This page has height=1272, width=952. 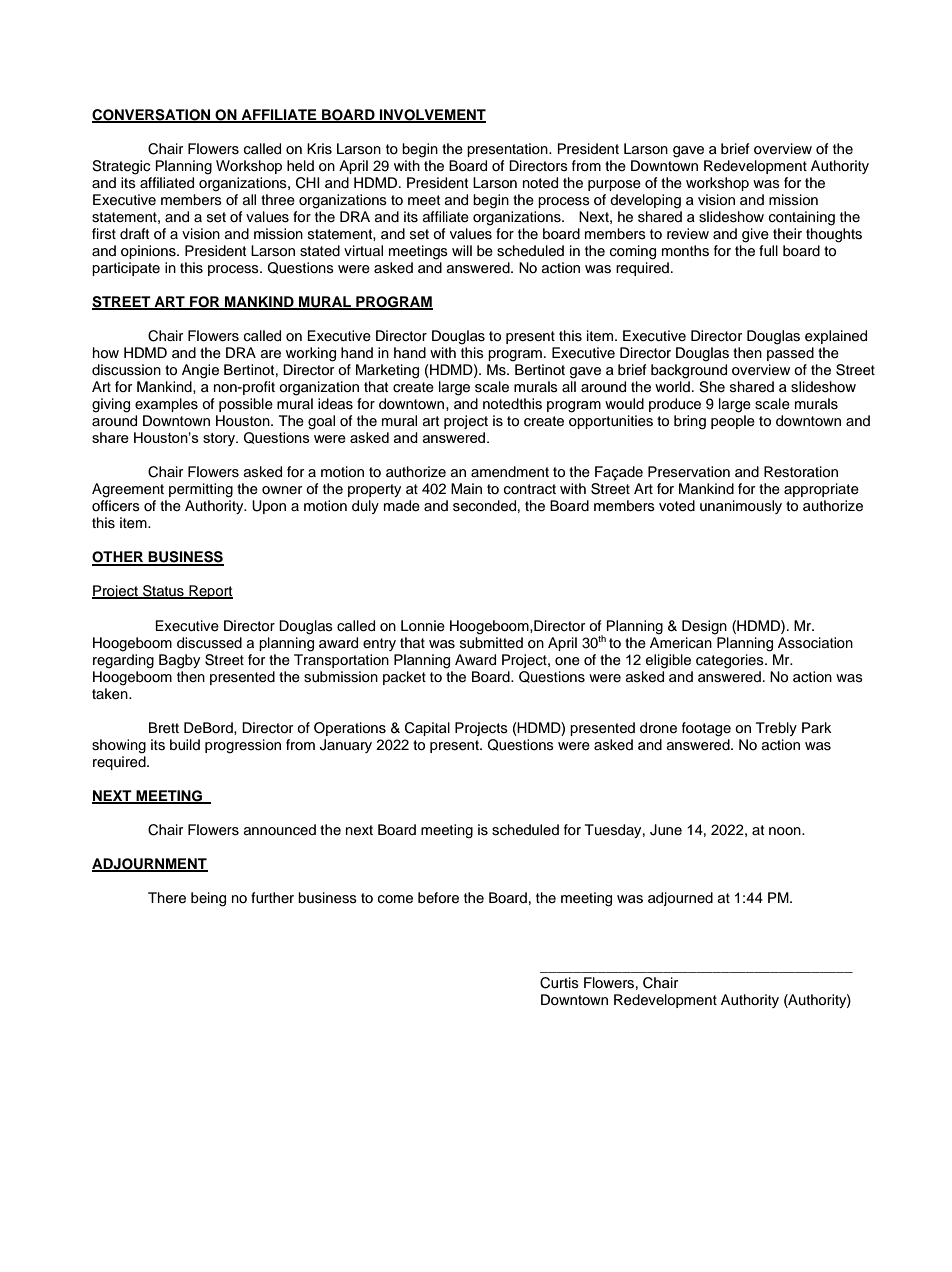 I want to click on Trebly, so click(x=776, y=729).
